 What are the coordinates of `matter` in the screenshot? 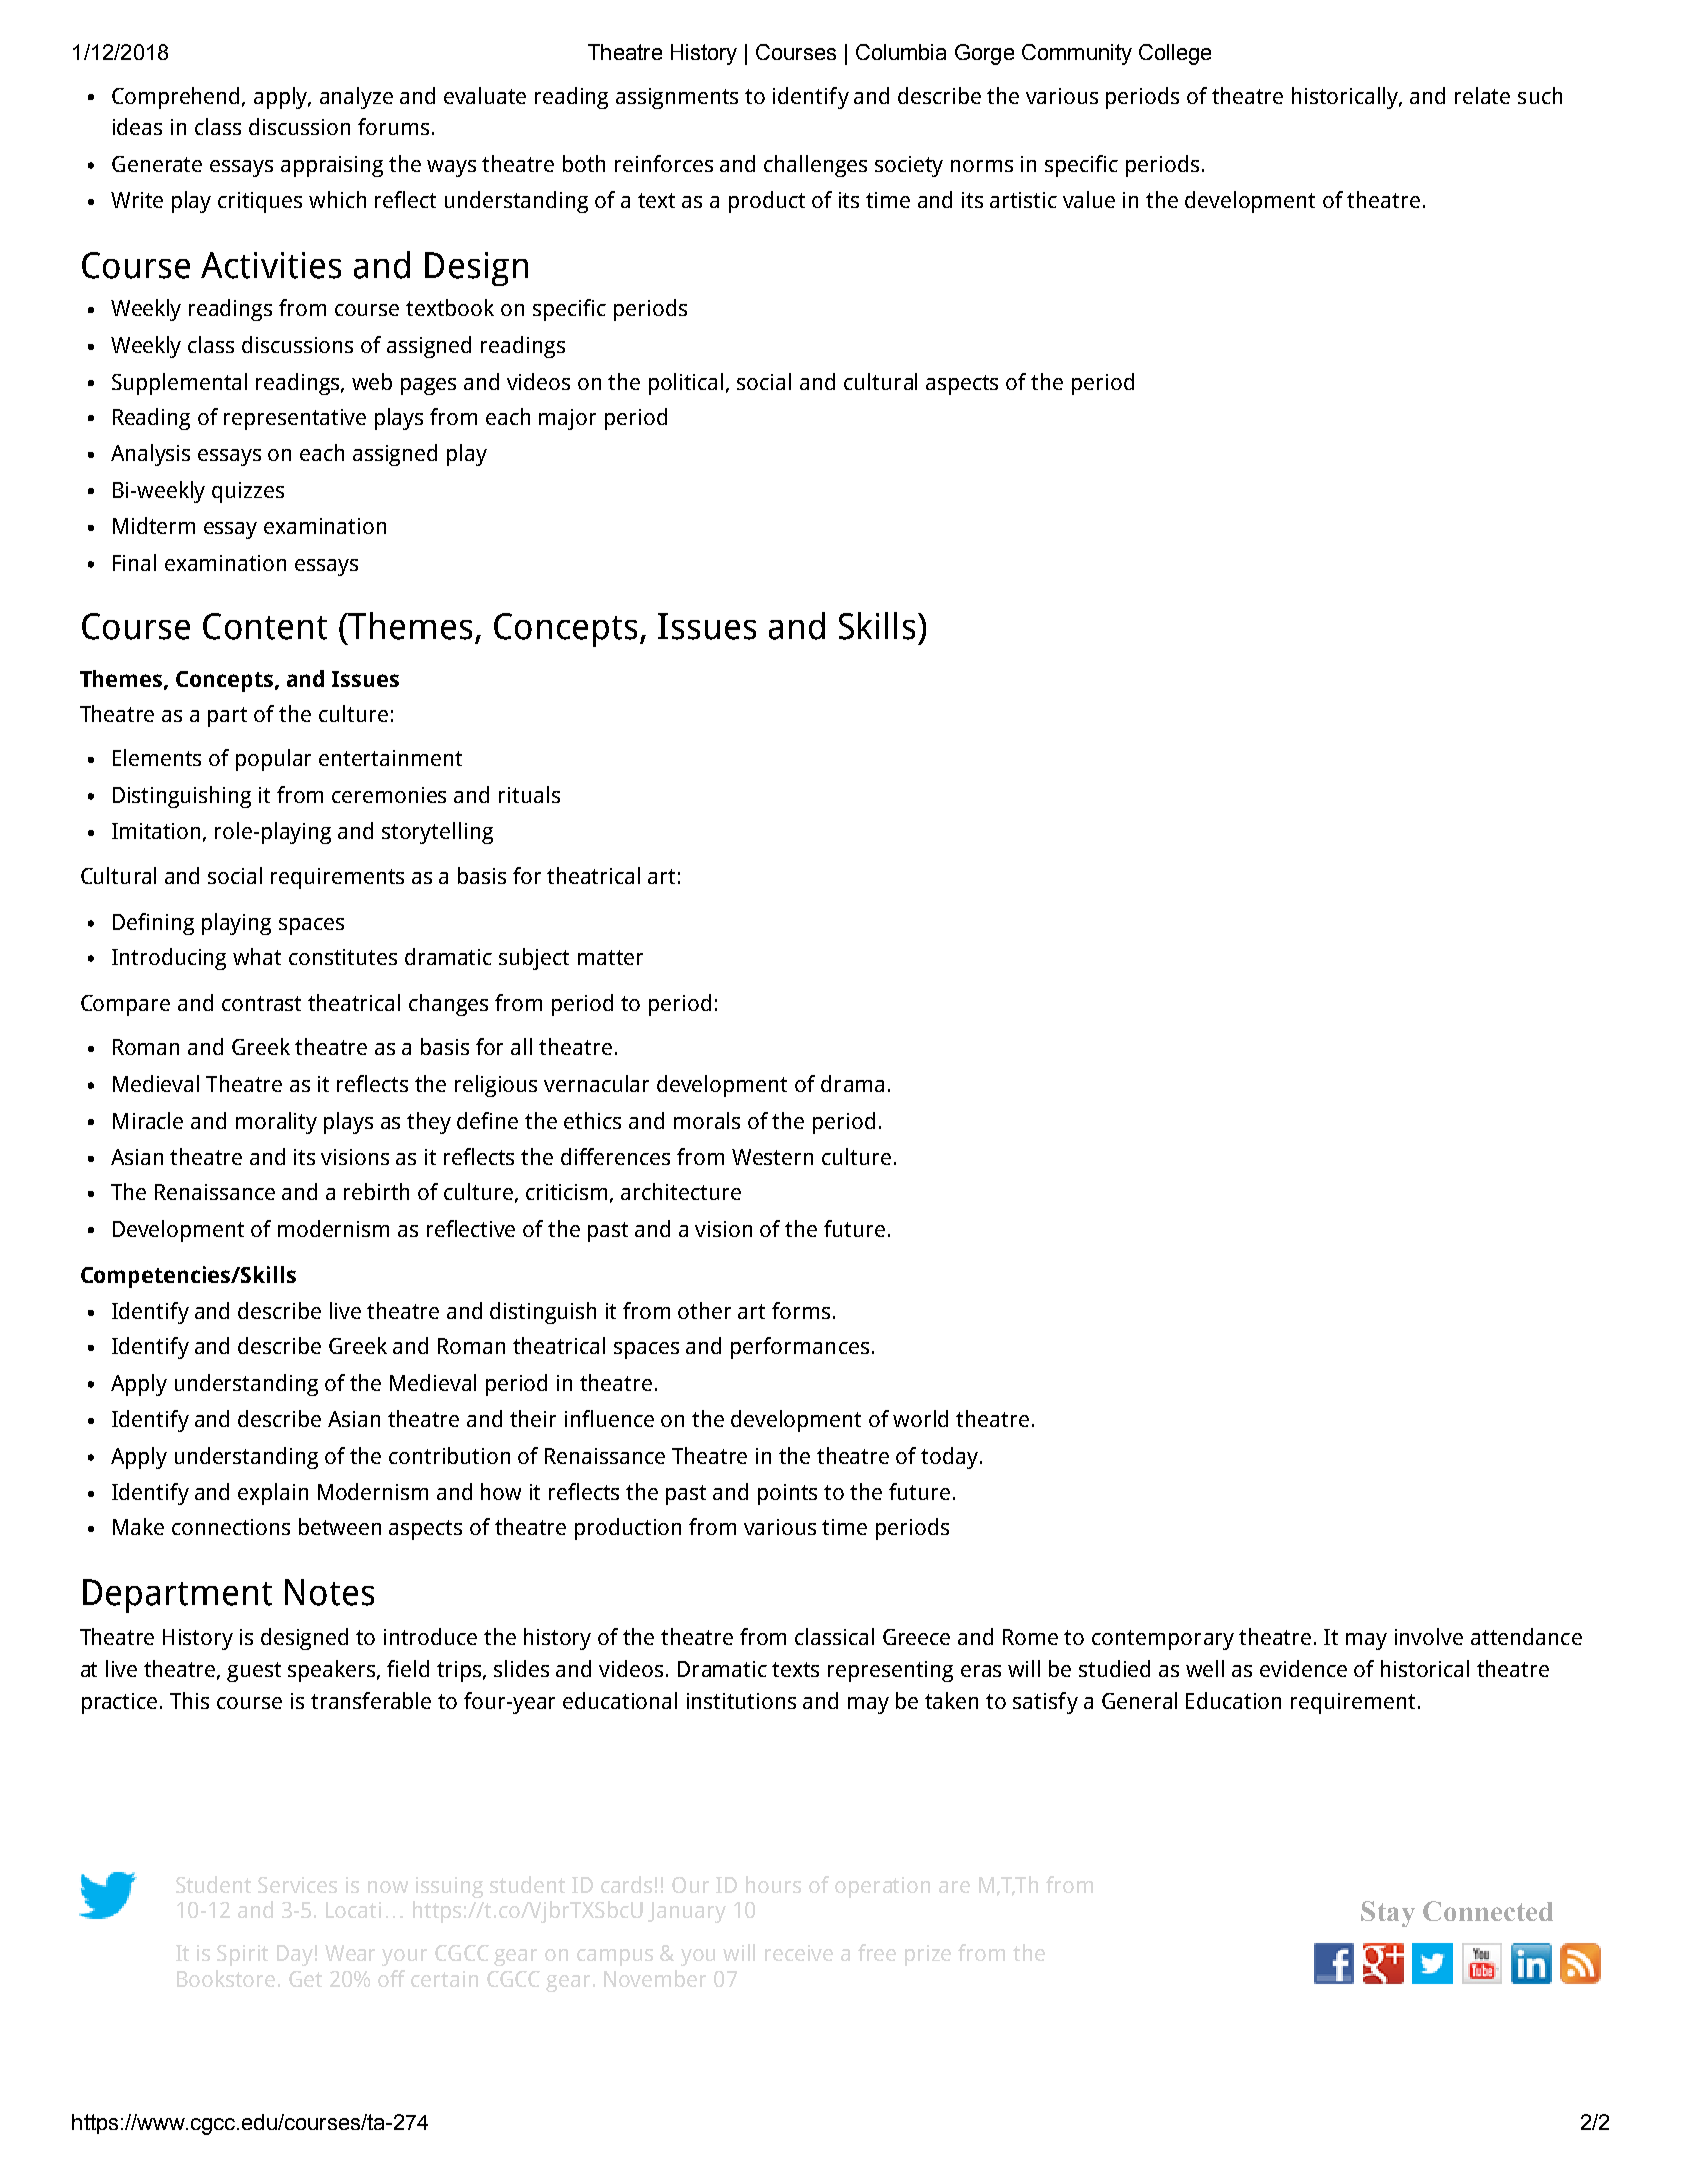 It's located at (610, 957).
